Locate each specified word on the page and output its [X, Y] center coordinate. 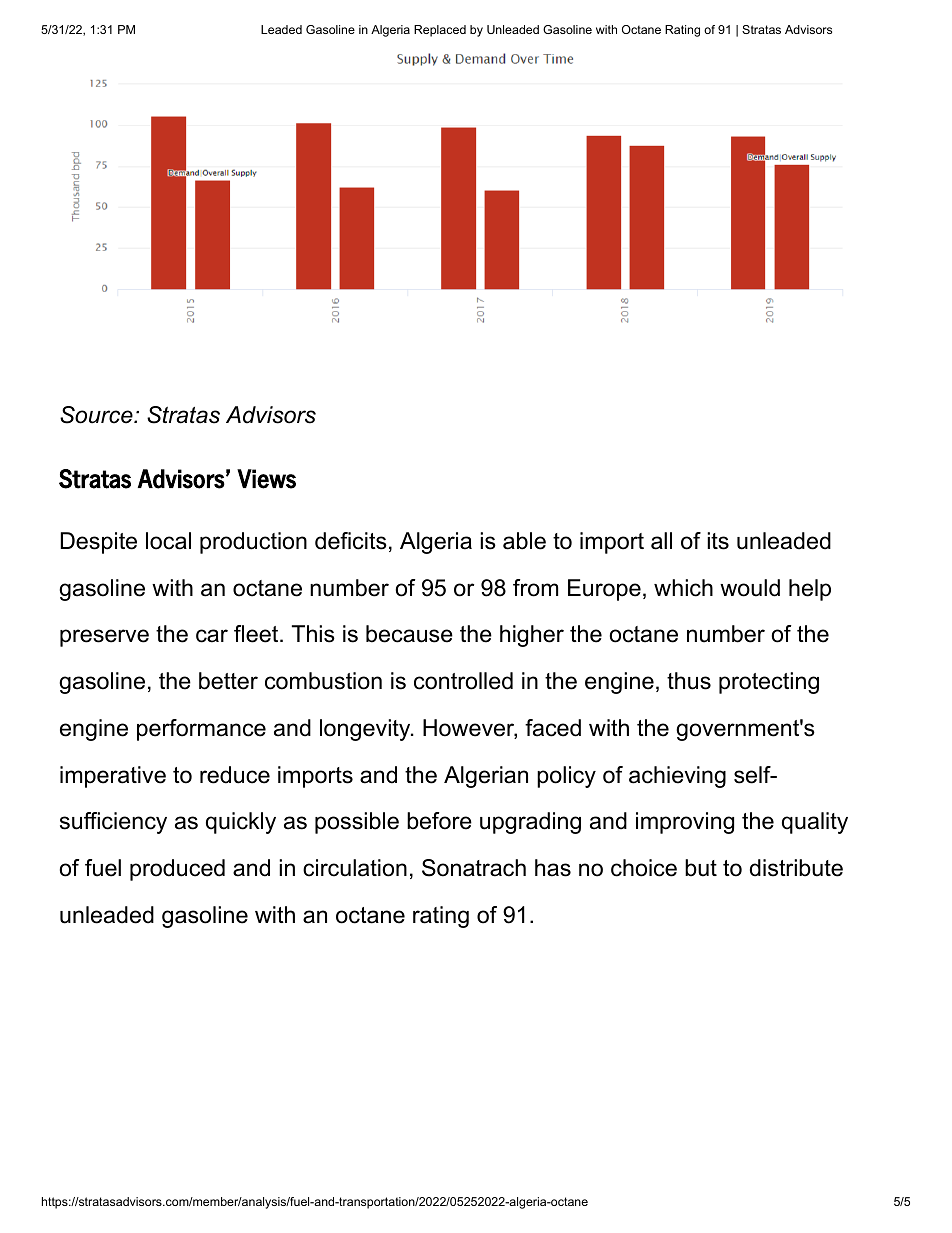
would [750, 588]
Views [266, 479]
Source [97, 415]
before [439, 821]
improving [685, 823]
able [524, 541]
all [661, 541]
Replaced [440, 31]
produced [177, 870]
